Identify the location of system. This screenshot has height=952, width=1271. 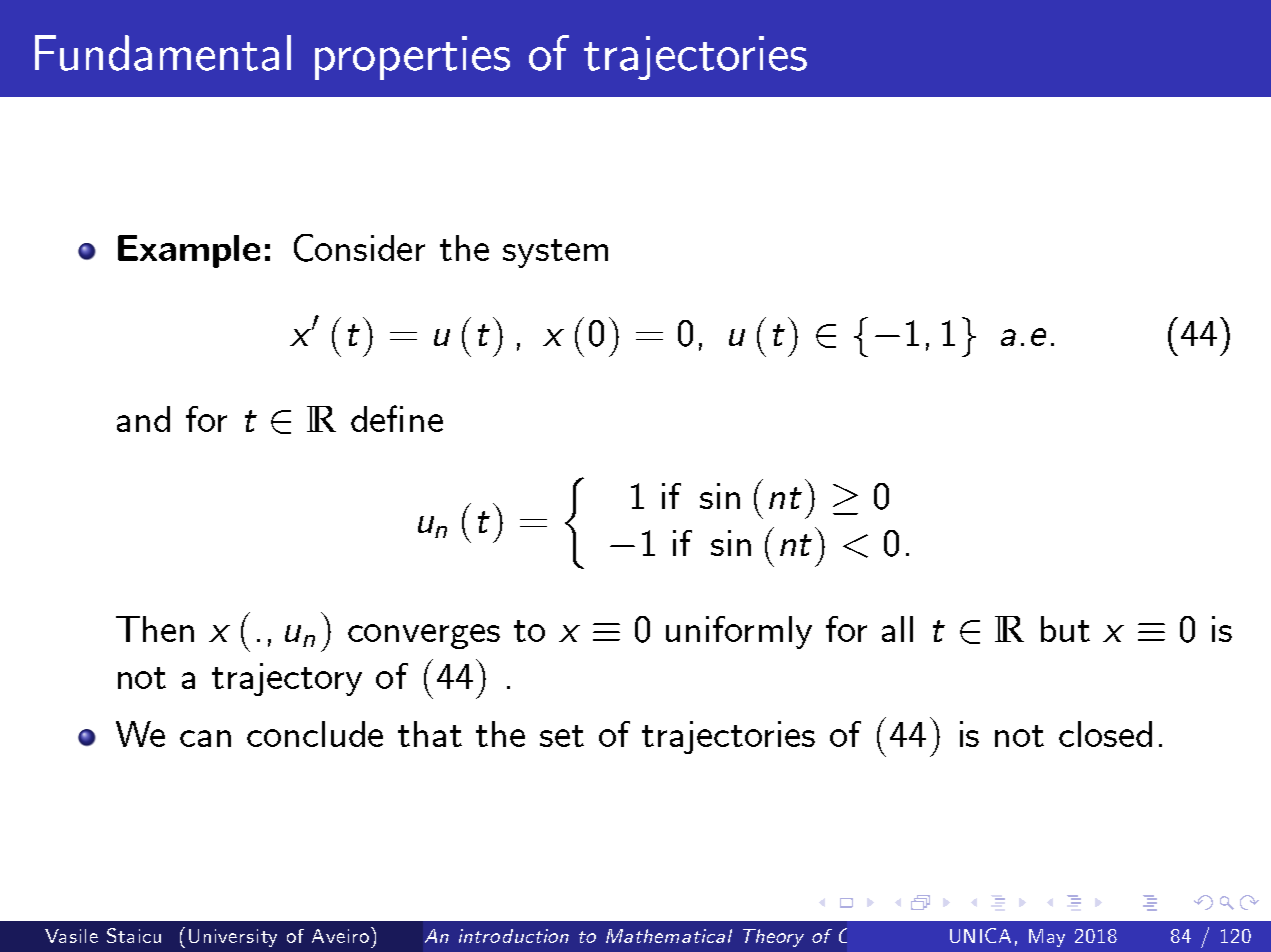
(555, 253).
